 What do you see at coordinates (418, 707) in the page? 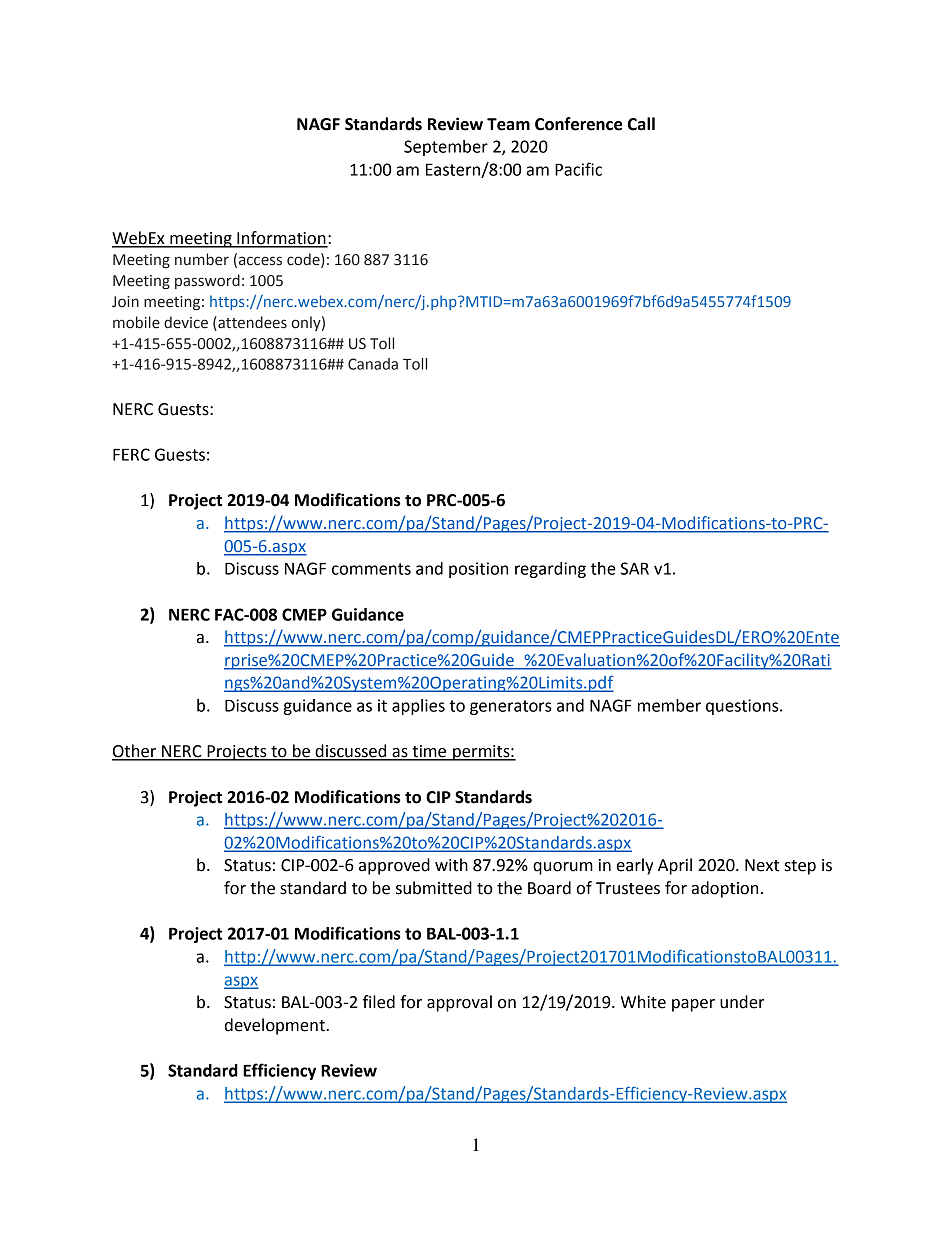
I see `applies` at bounding box center [418, 707].
